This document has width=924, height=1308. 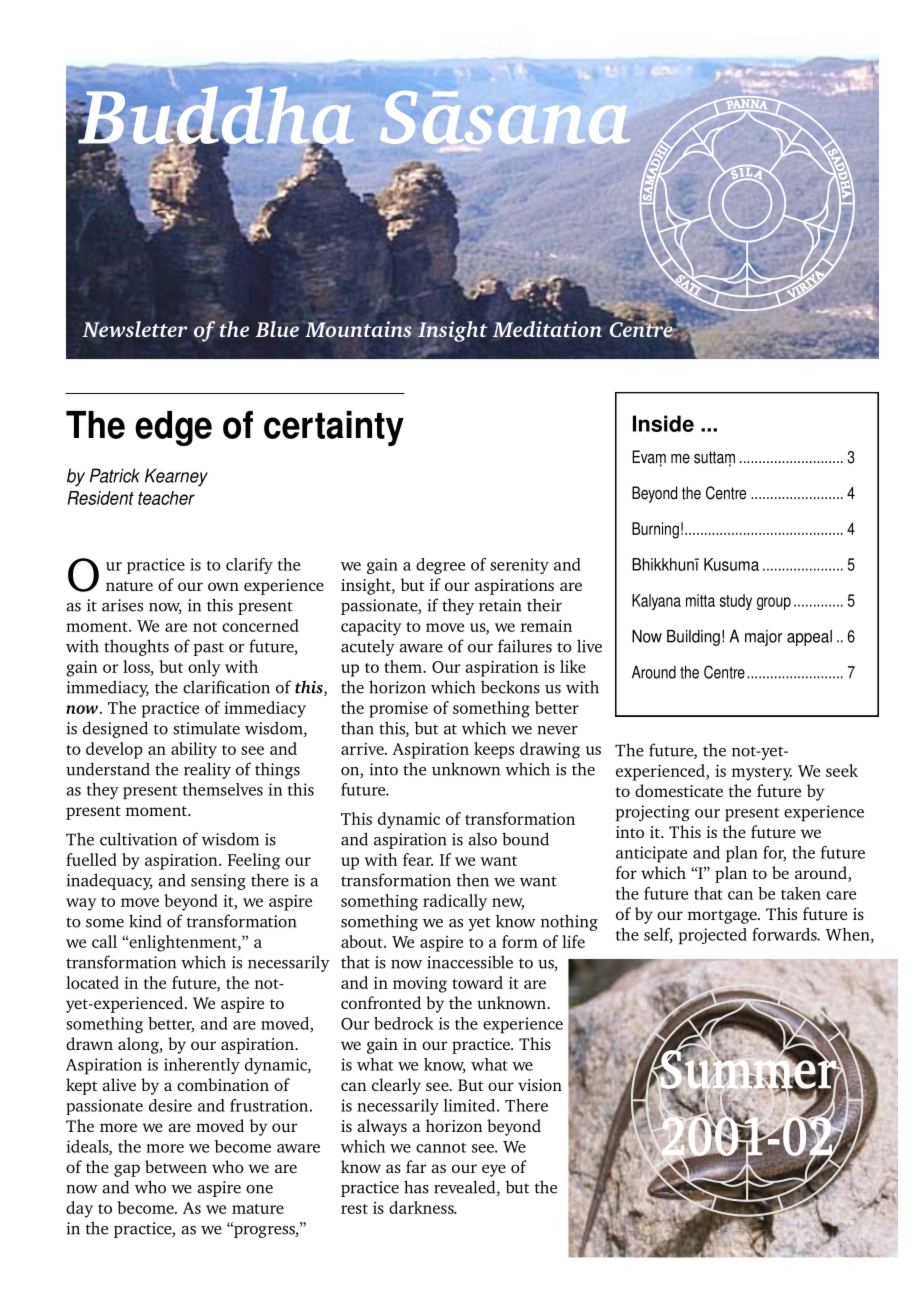 What do you see at coordinates (494, 1170) in the document?
I see `eye` at bounding box center [494, 1170].
